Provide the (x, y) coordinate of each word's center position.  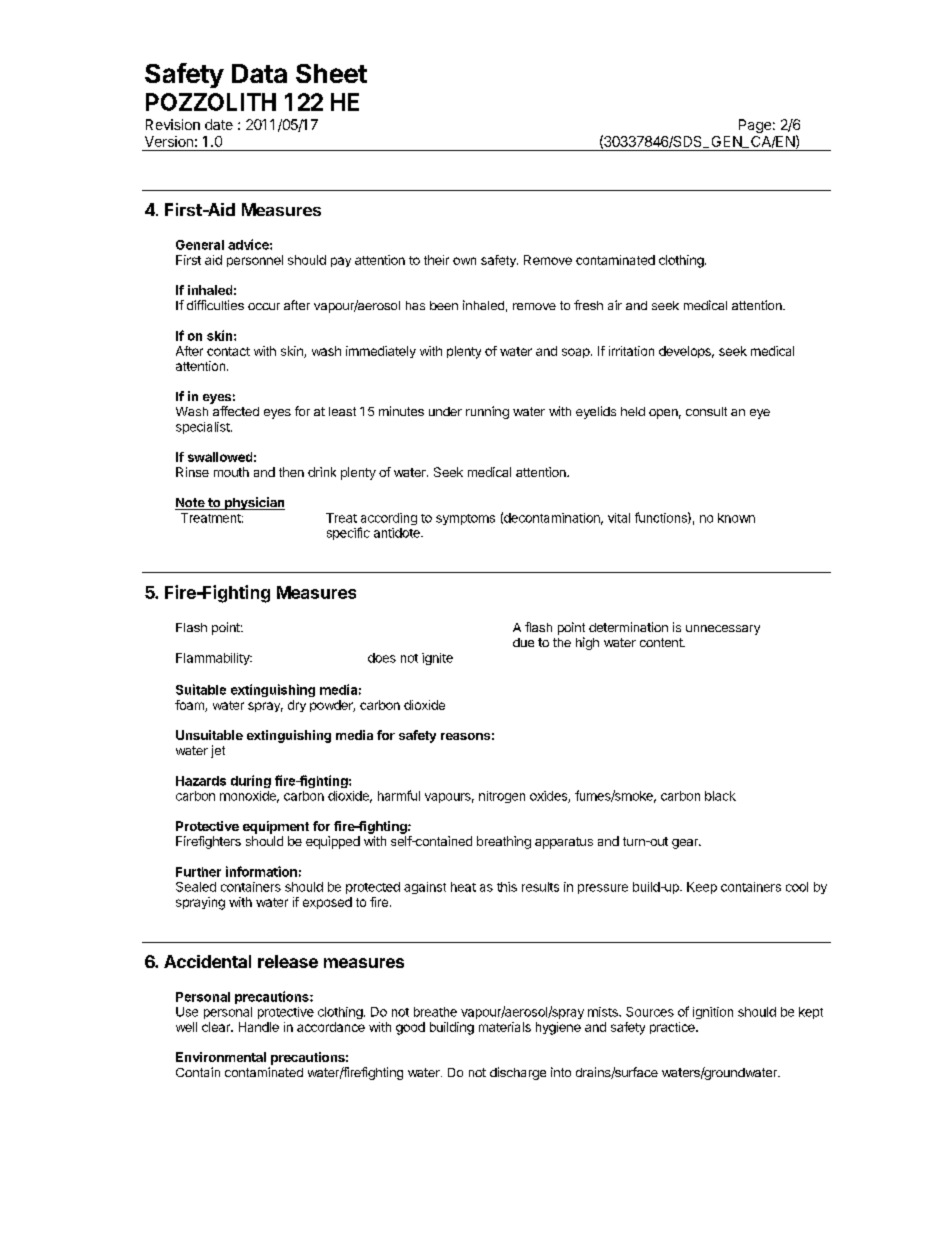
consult (706, 411)
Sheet (331, 73)
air (615, 305)
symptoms (465, 519)
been (444, 305)
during (251, 781)
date (219, 124)
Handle (259, 1027)
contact (228, 351)
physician (254, 503)
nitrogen (502, 797)
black (720, 796)
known (736, 518)
